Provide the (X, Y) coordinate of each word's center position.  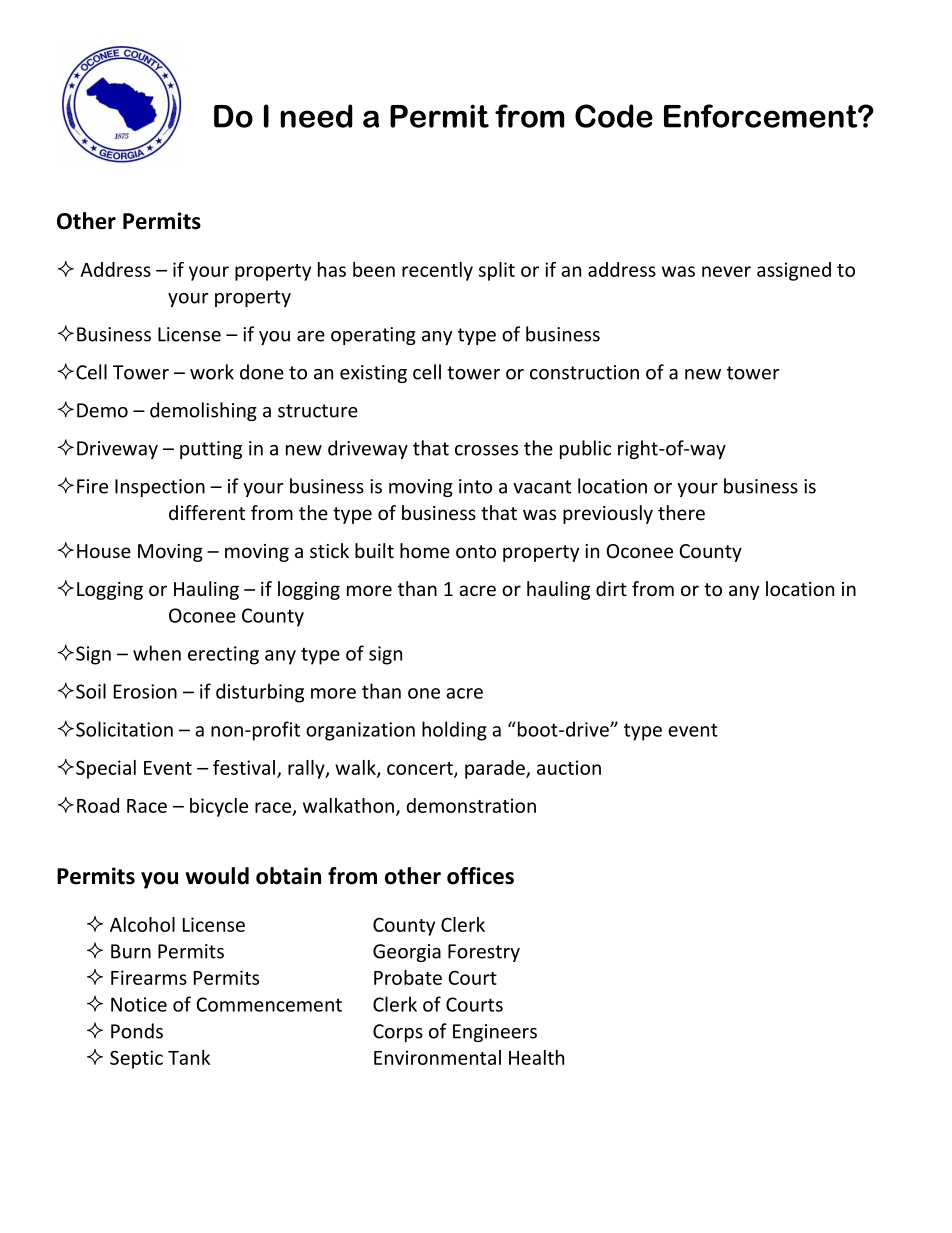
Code (614, 116)
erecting (223, 655)
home (425, 550)
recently (437, 271)
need (316, 116)
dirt (611, 588)
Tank (189, 1057)
